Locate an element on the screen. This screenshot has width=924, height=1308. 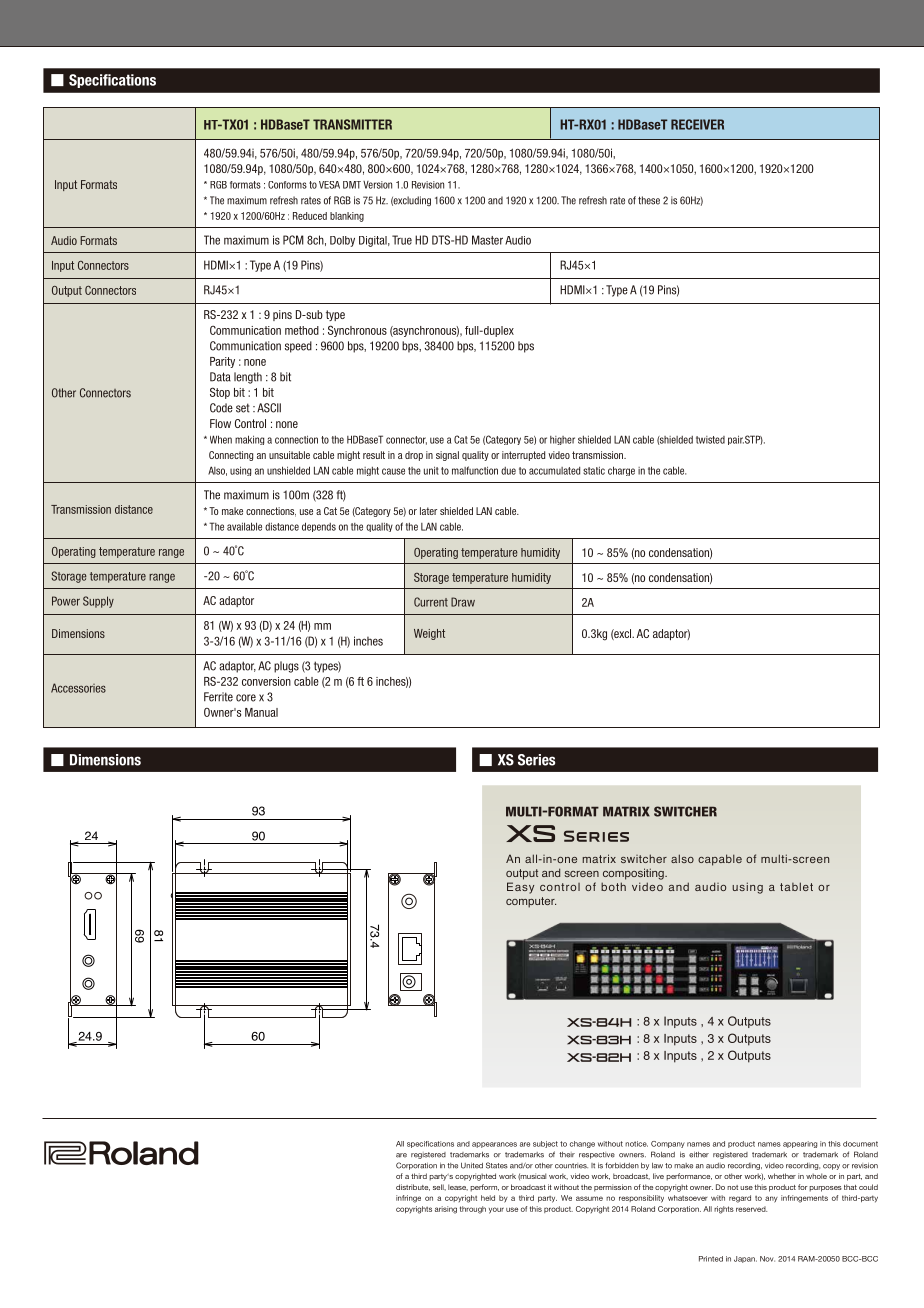
Master is located at coordinates (487, 240).
